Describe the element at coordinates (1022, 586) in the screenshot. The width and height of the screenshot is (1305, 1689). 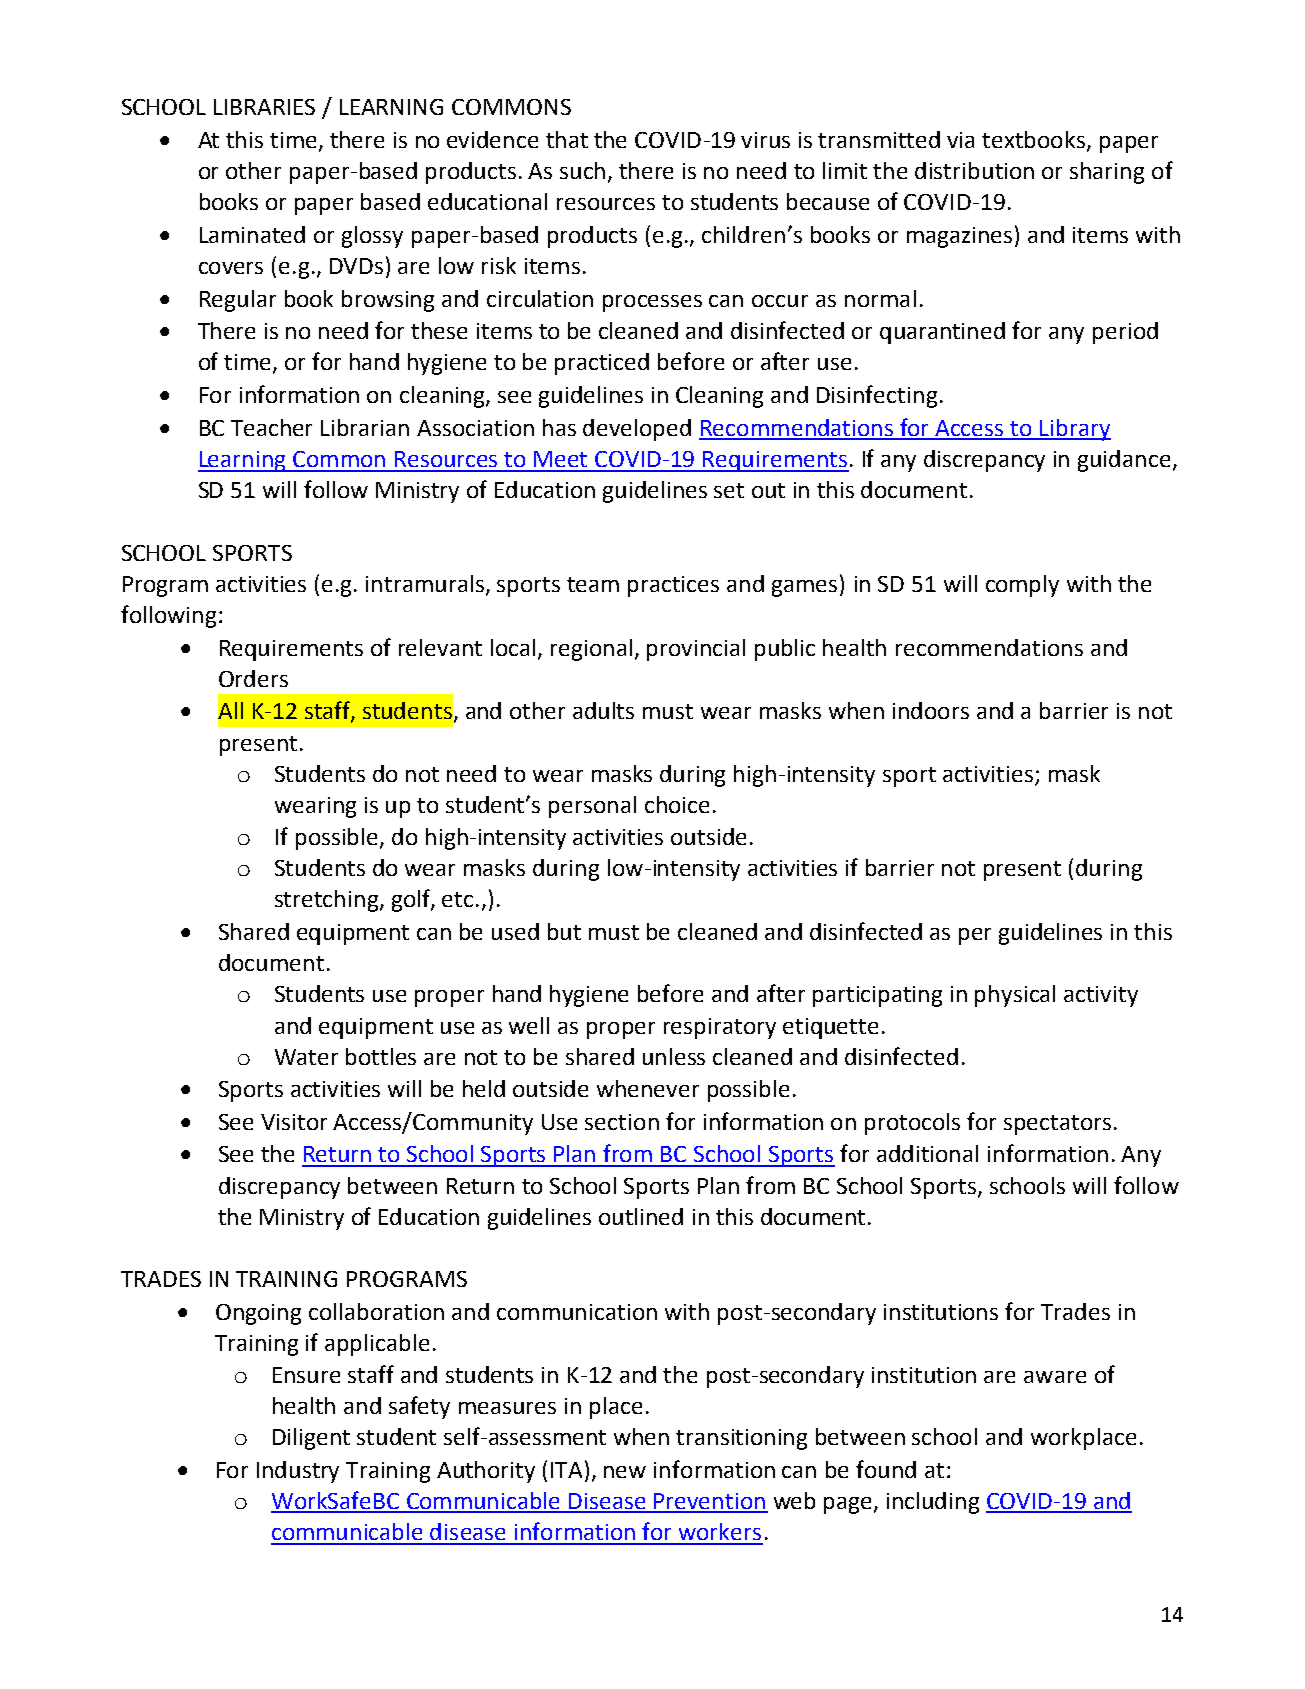
I see `comply` at that location.
